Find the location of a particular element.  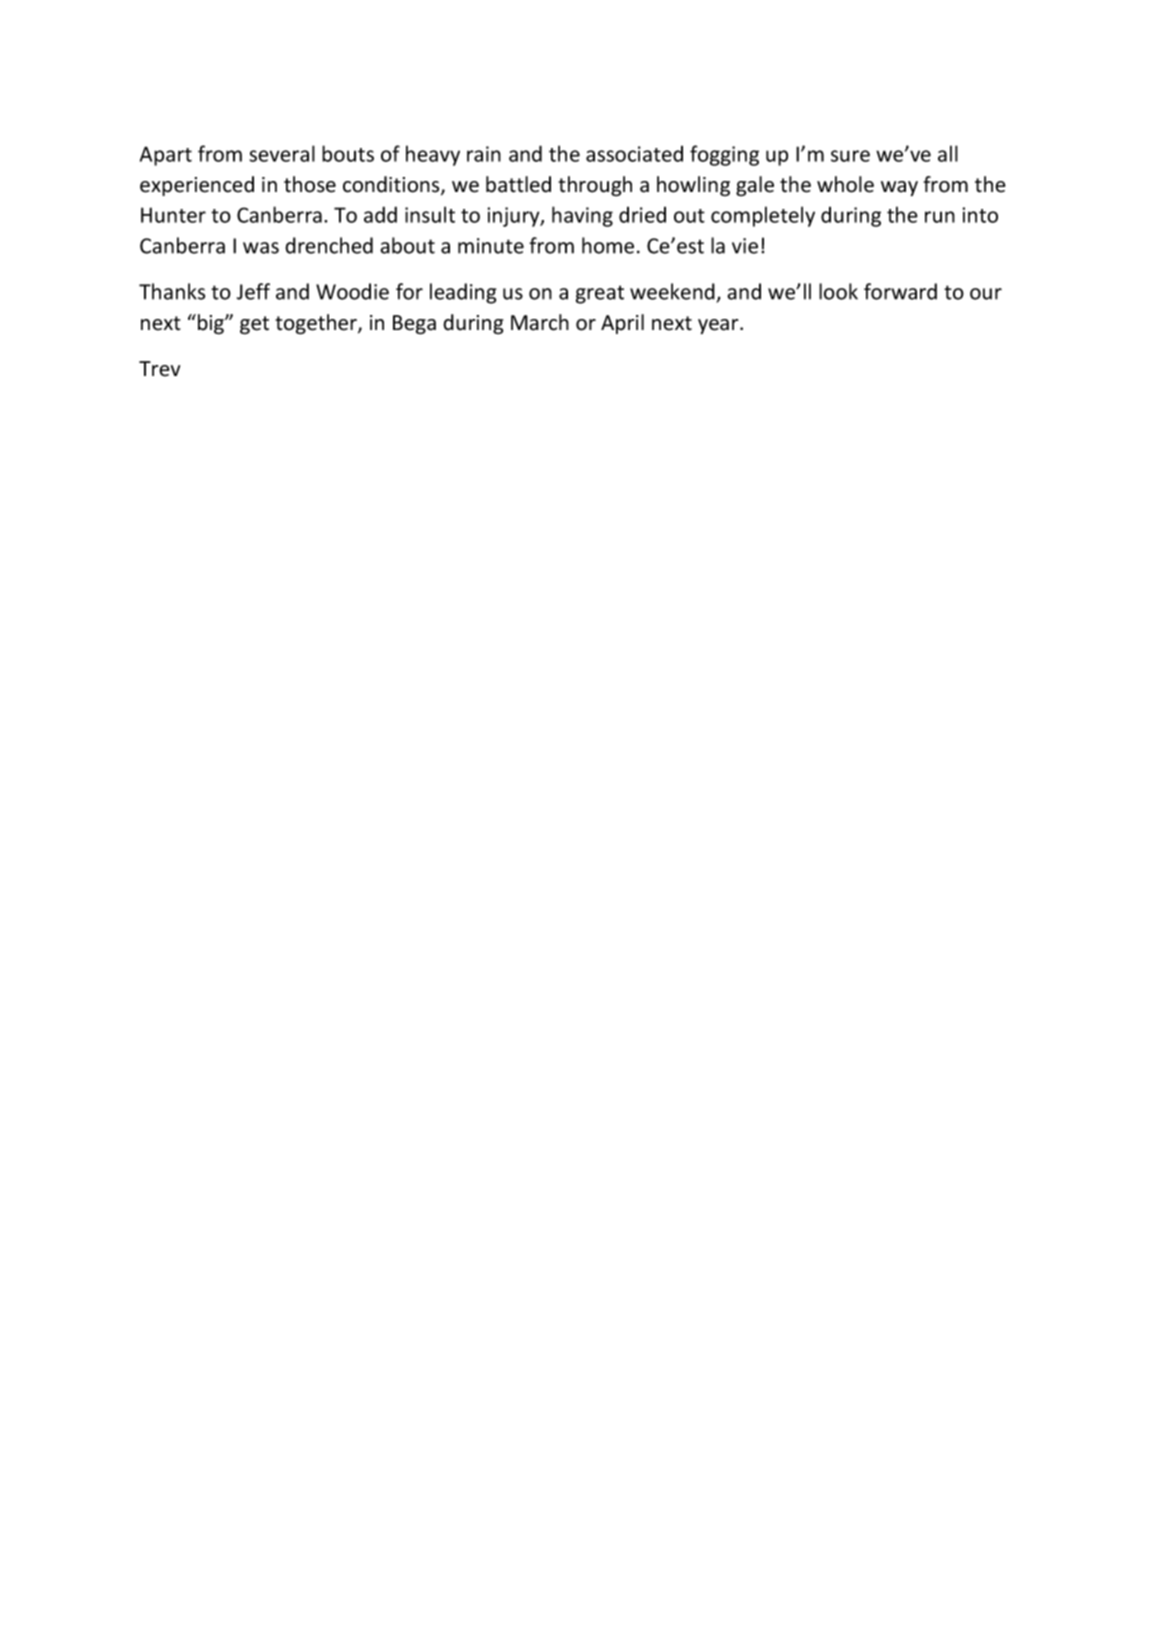

big is located at coordinates (212, 324).
